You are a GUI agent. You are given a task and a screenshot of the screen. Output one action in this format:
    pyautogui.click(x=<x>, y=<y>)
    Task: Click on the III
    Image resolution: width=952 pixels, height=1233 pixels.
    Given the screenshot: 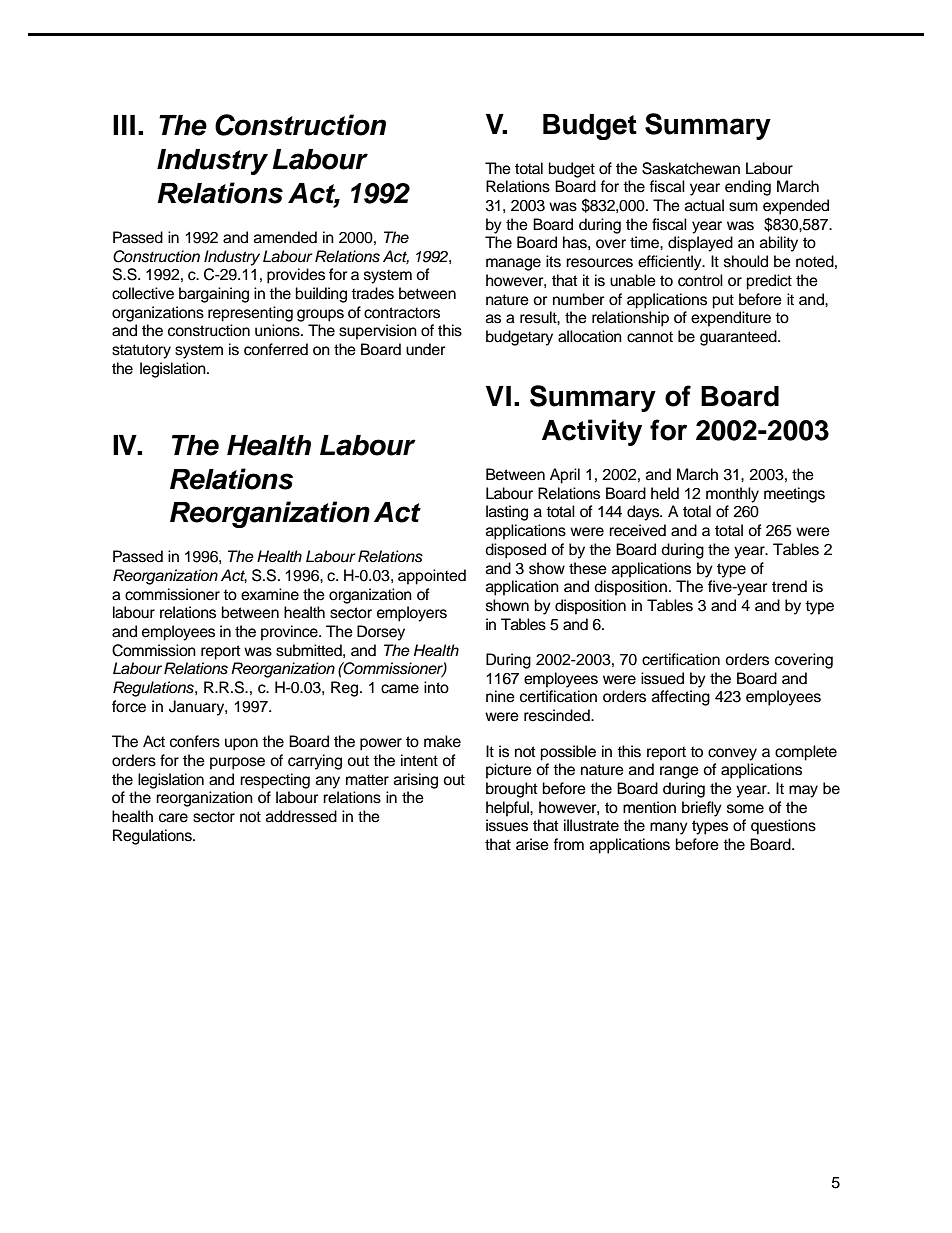 What is the action you would take?
    pyautogui.click(x=124, y=125)
